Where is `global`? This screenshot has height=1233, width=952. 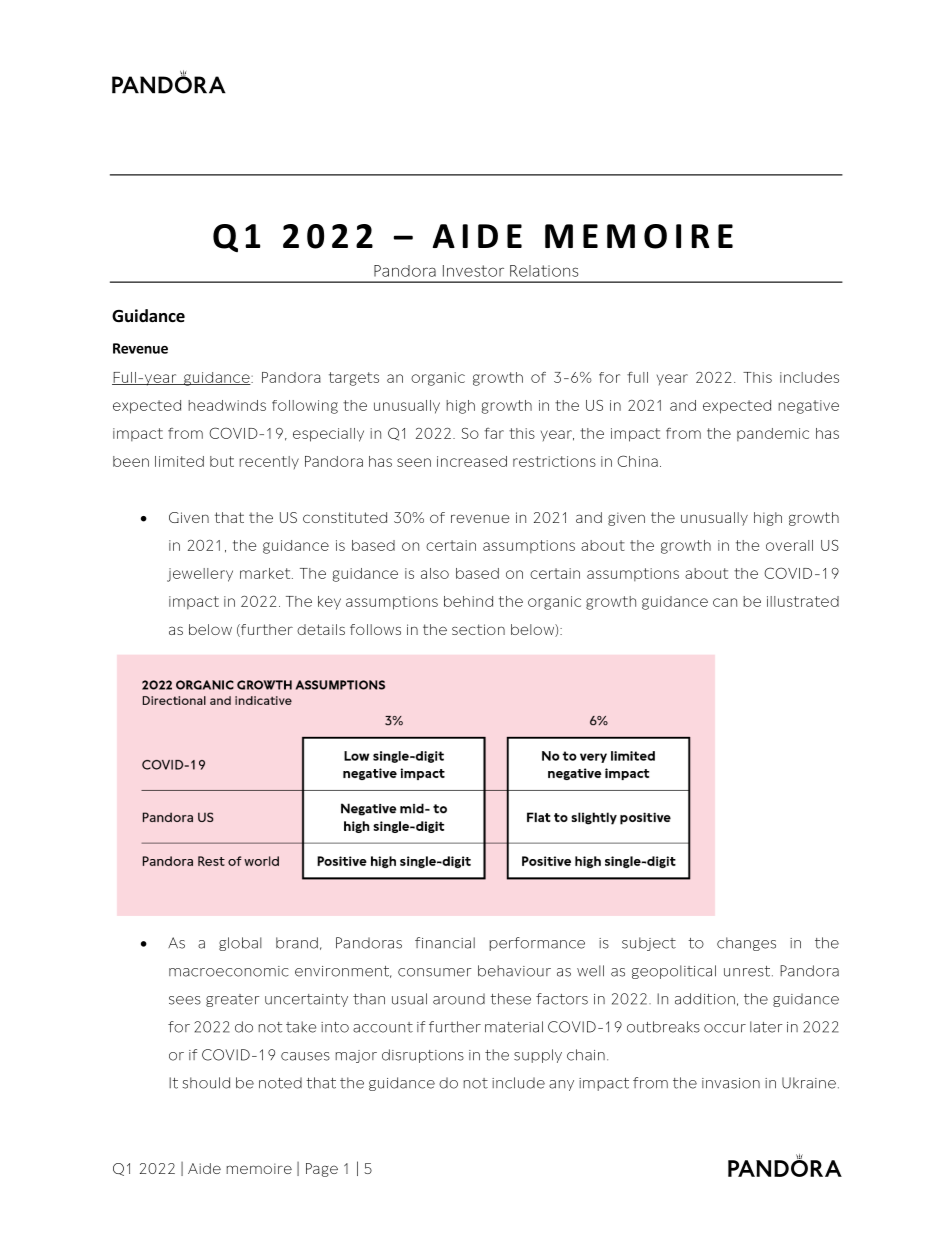 global is located at coordinates (240, 944).
